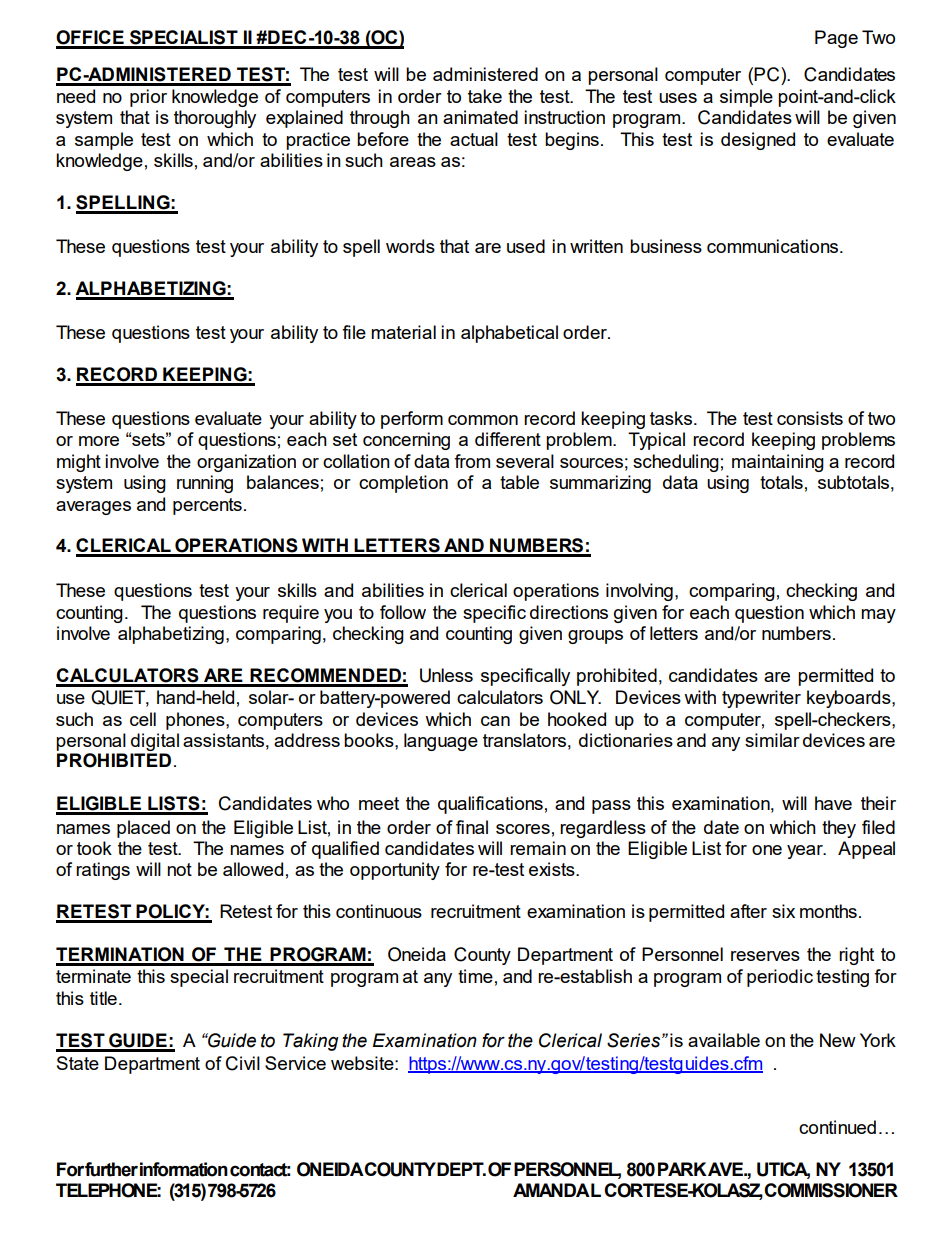  I want to click on follow, so click(403, 612).
